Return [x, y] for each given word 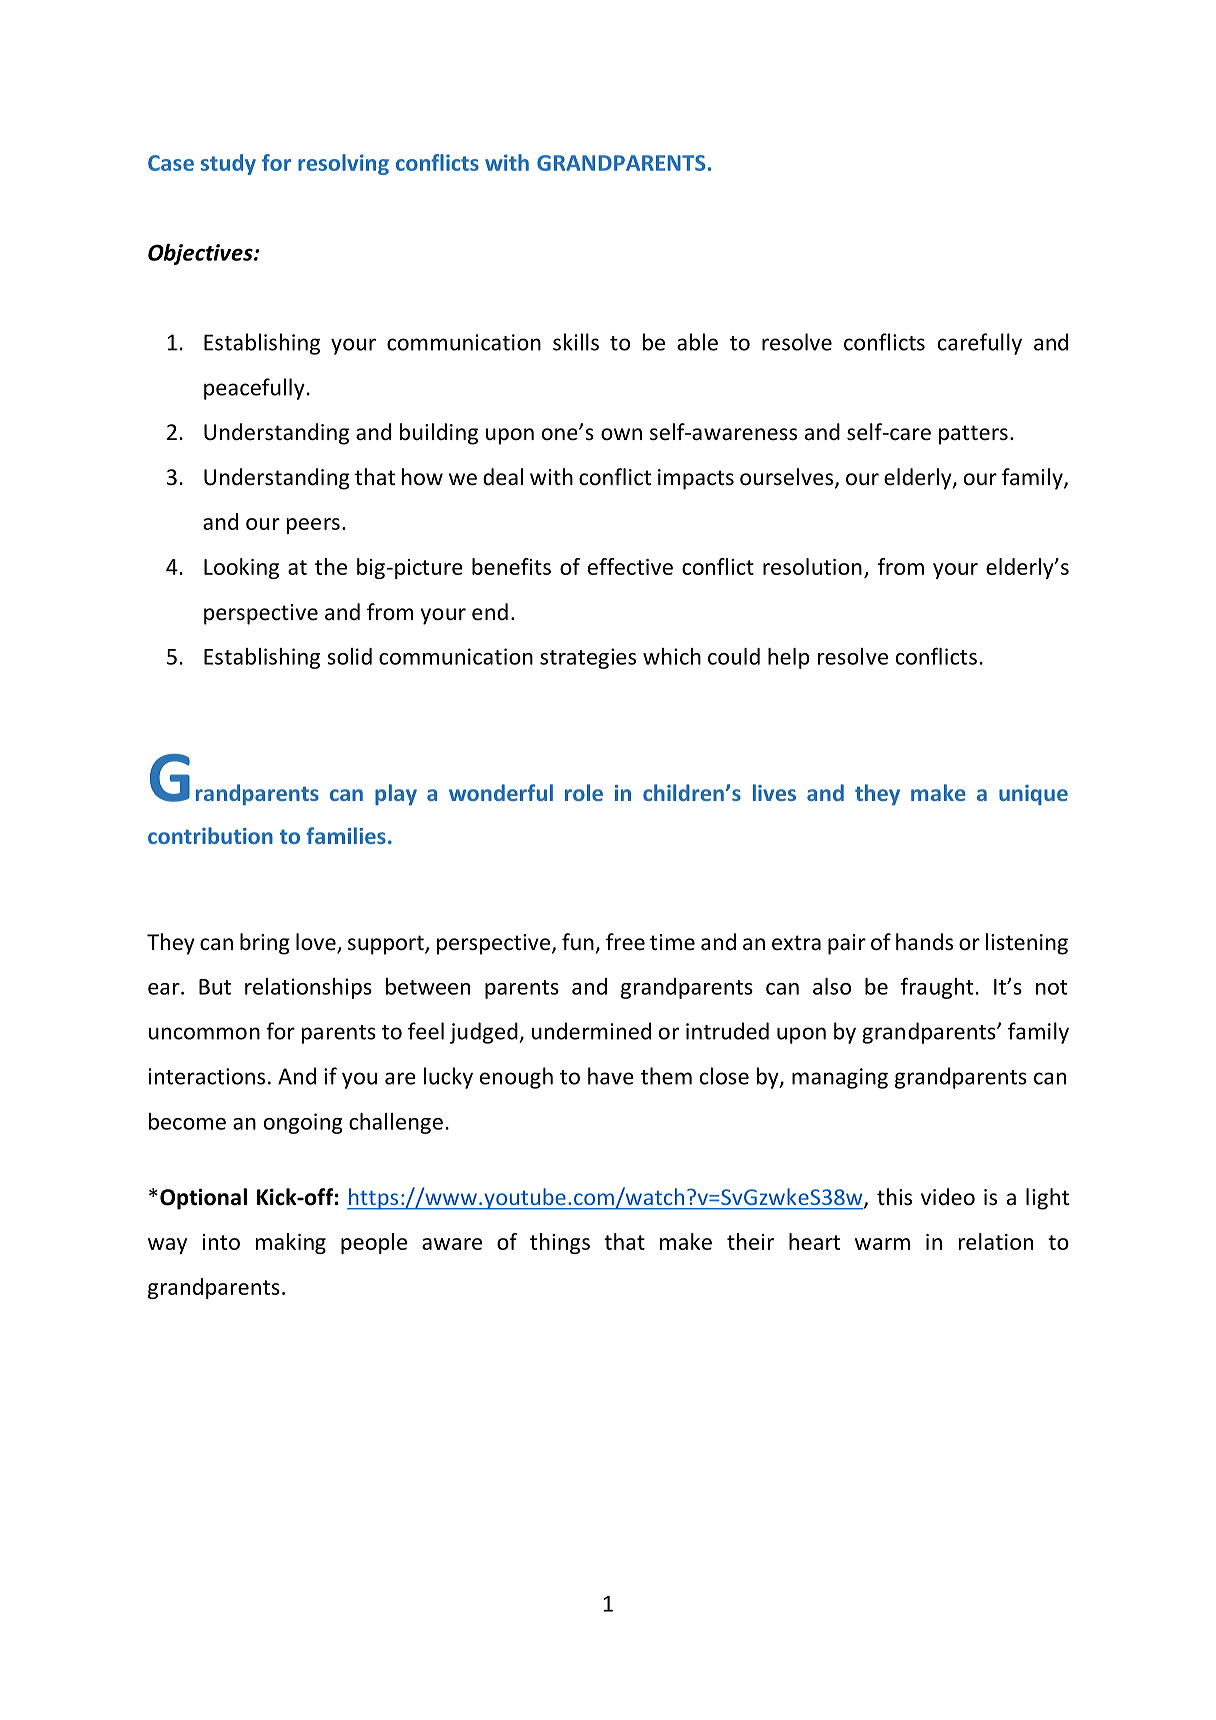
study [228, 164]
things [560, 1243]
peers [313, 526]
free [625, 942]
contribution [210, 835]
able [697, 342]
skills [576, 342]
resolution [812, 566]
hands [924, 942]
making [291, 1243]
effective [630, 566]
